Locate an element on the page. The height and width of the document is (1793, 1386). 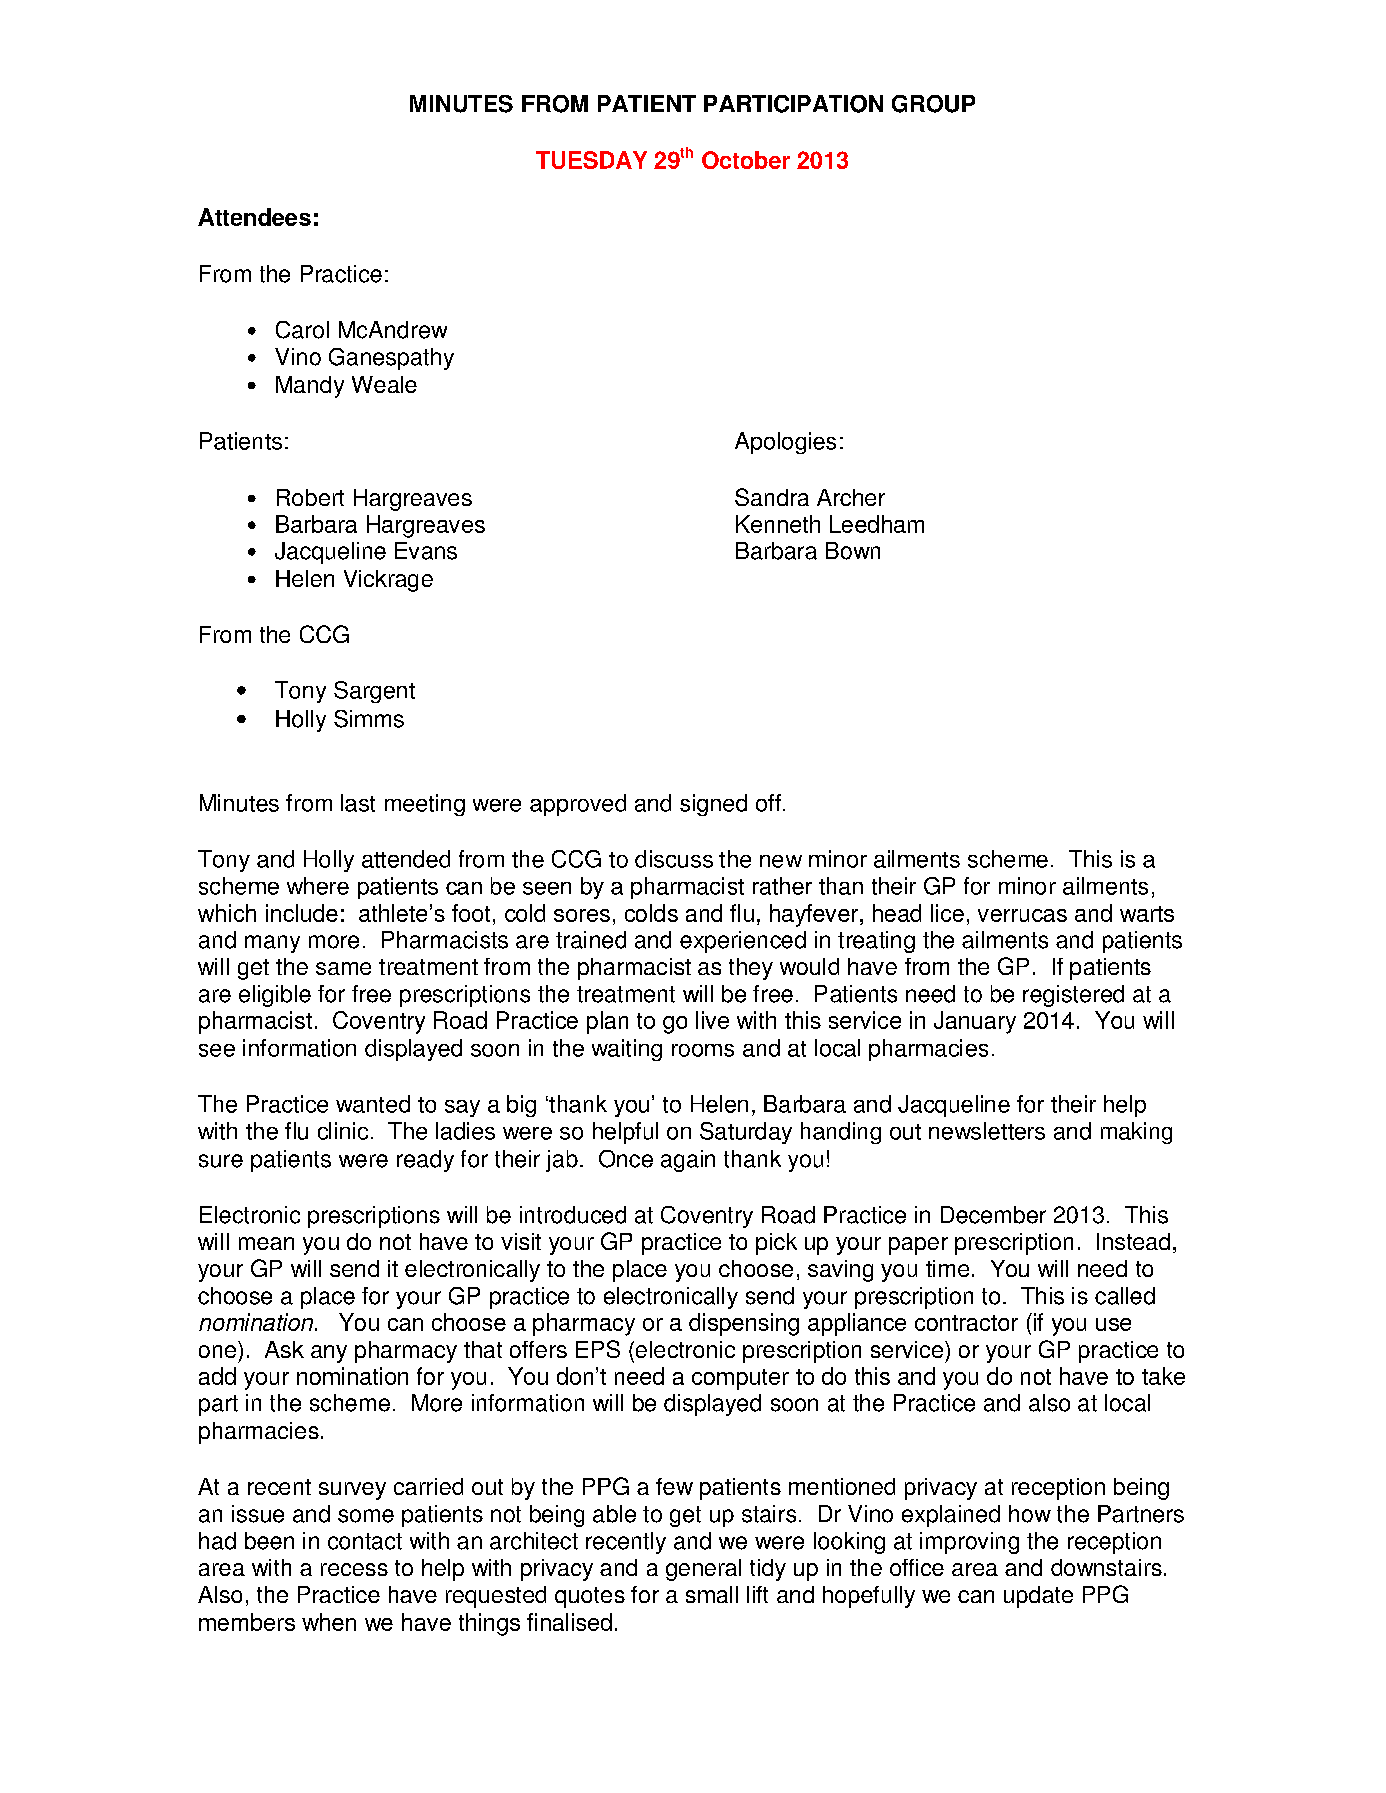
Archer is located at coordinates (851, 497).
